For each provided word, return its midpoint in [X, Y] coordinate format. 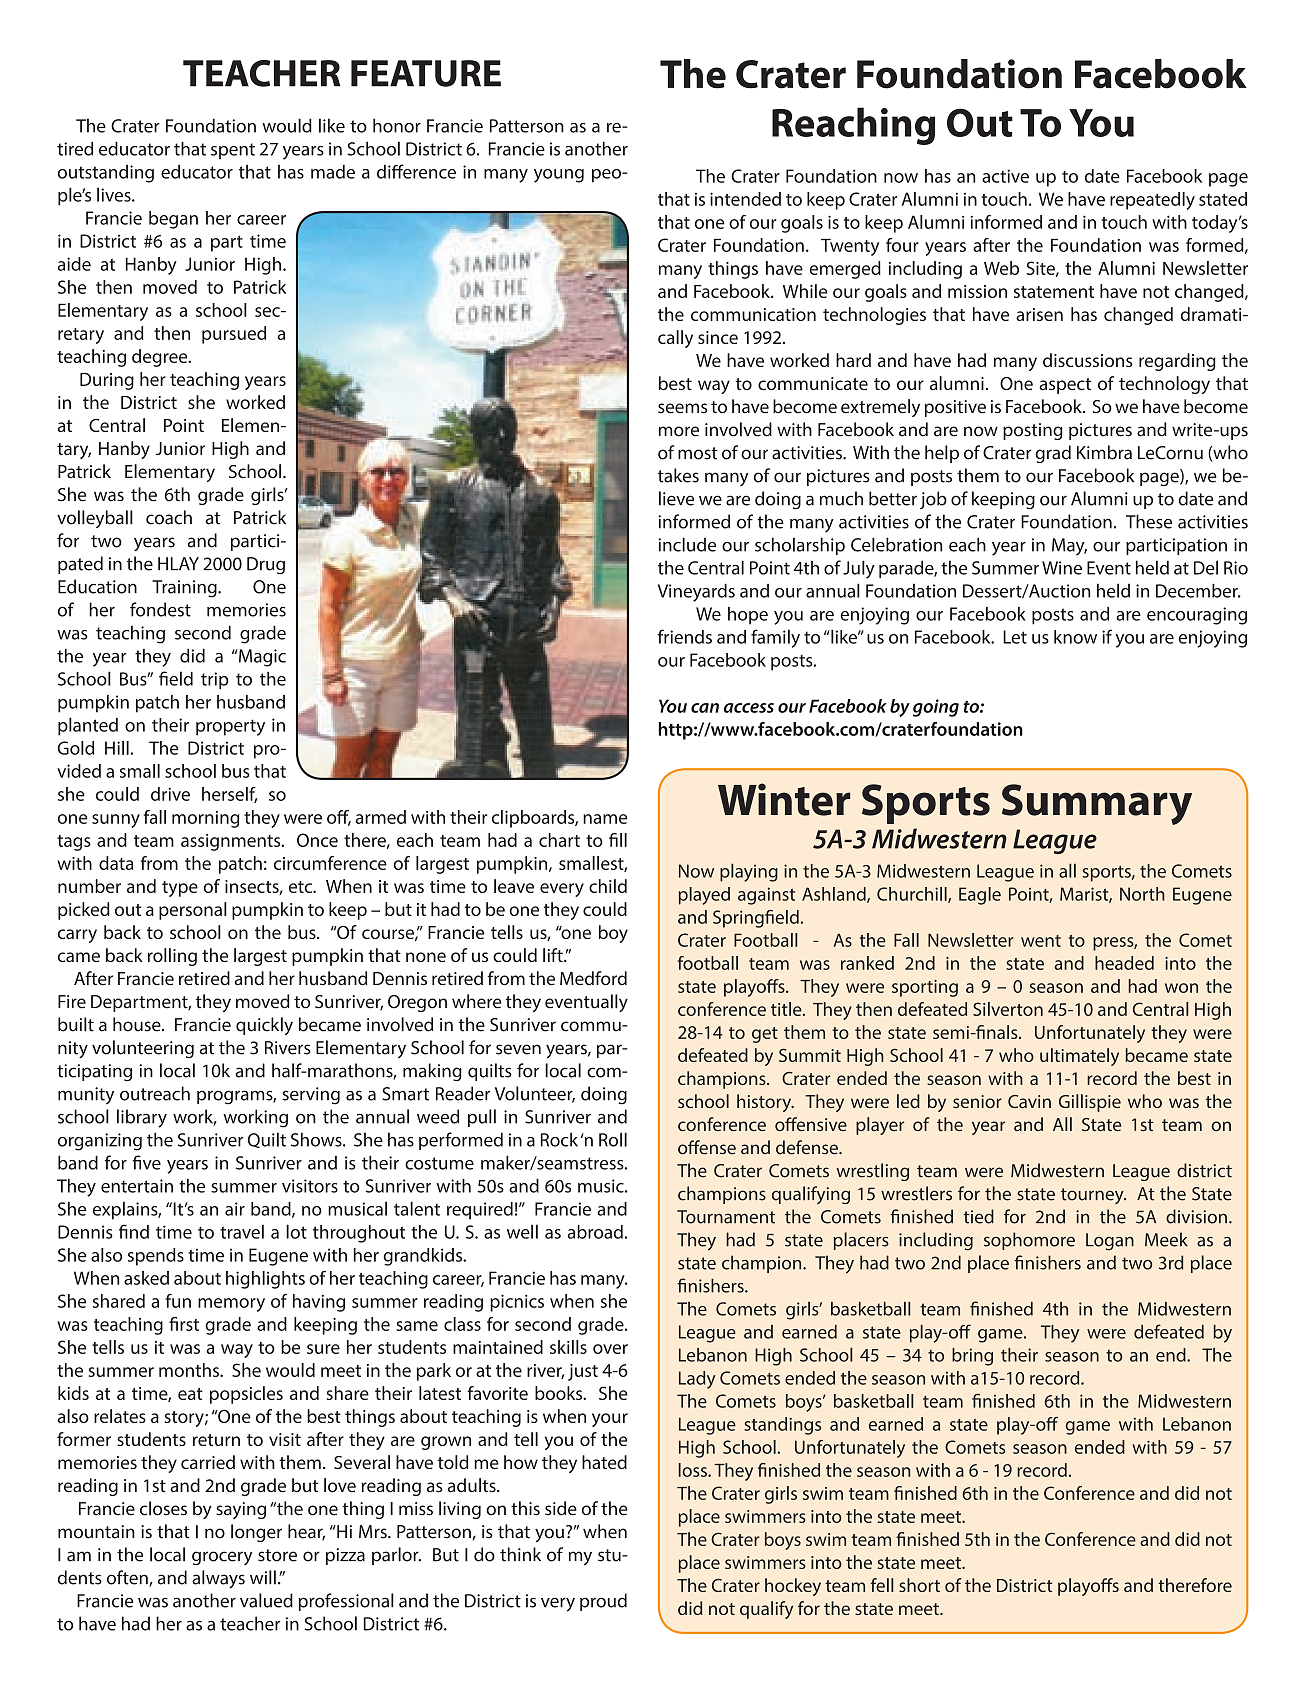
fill [618, 840]
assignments [232, 842]
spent [233, 151]
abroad [595, 1232]
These [1149, 521]
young [559, 176]
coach [169, 517]
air [235, 1209]
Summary [1097, 804]
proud [603, 1602]
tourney [1093, 1196]
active [1005, 176]
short [919, 1585]
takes [678, 475]
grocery [222, 1558]
